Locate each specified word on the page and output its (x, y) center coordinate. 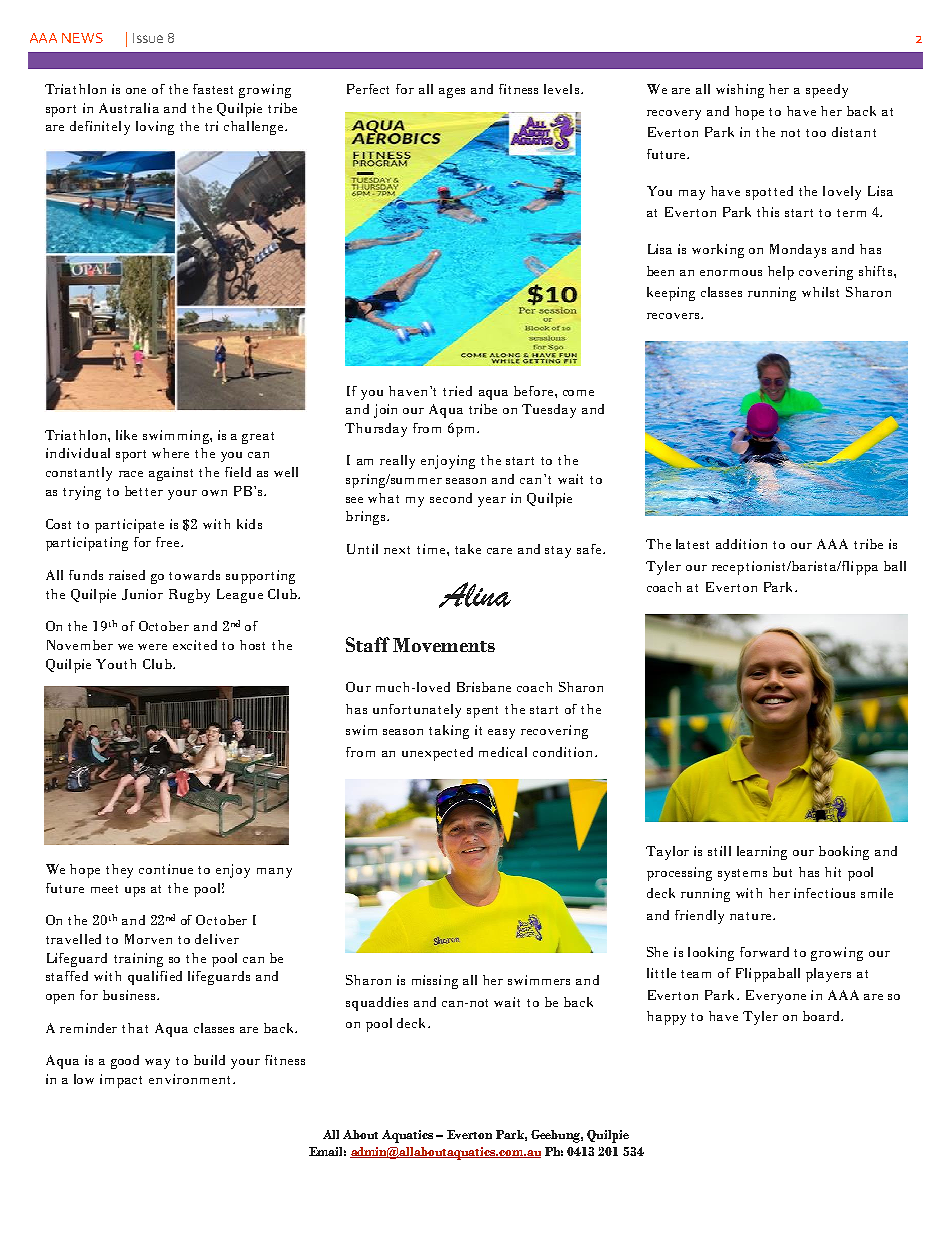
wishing (740, 91)
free (169, 542)
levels (561, 89)
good (125, 1062)
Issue (148, 38)
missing (435, 982)
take (468, 549)
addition (741, 544)
